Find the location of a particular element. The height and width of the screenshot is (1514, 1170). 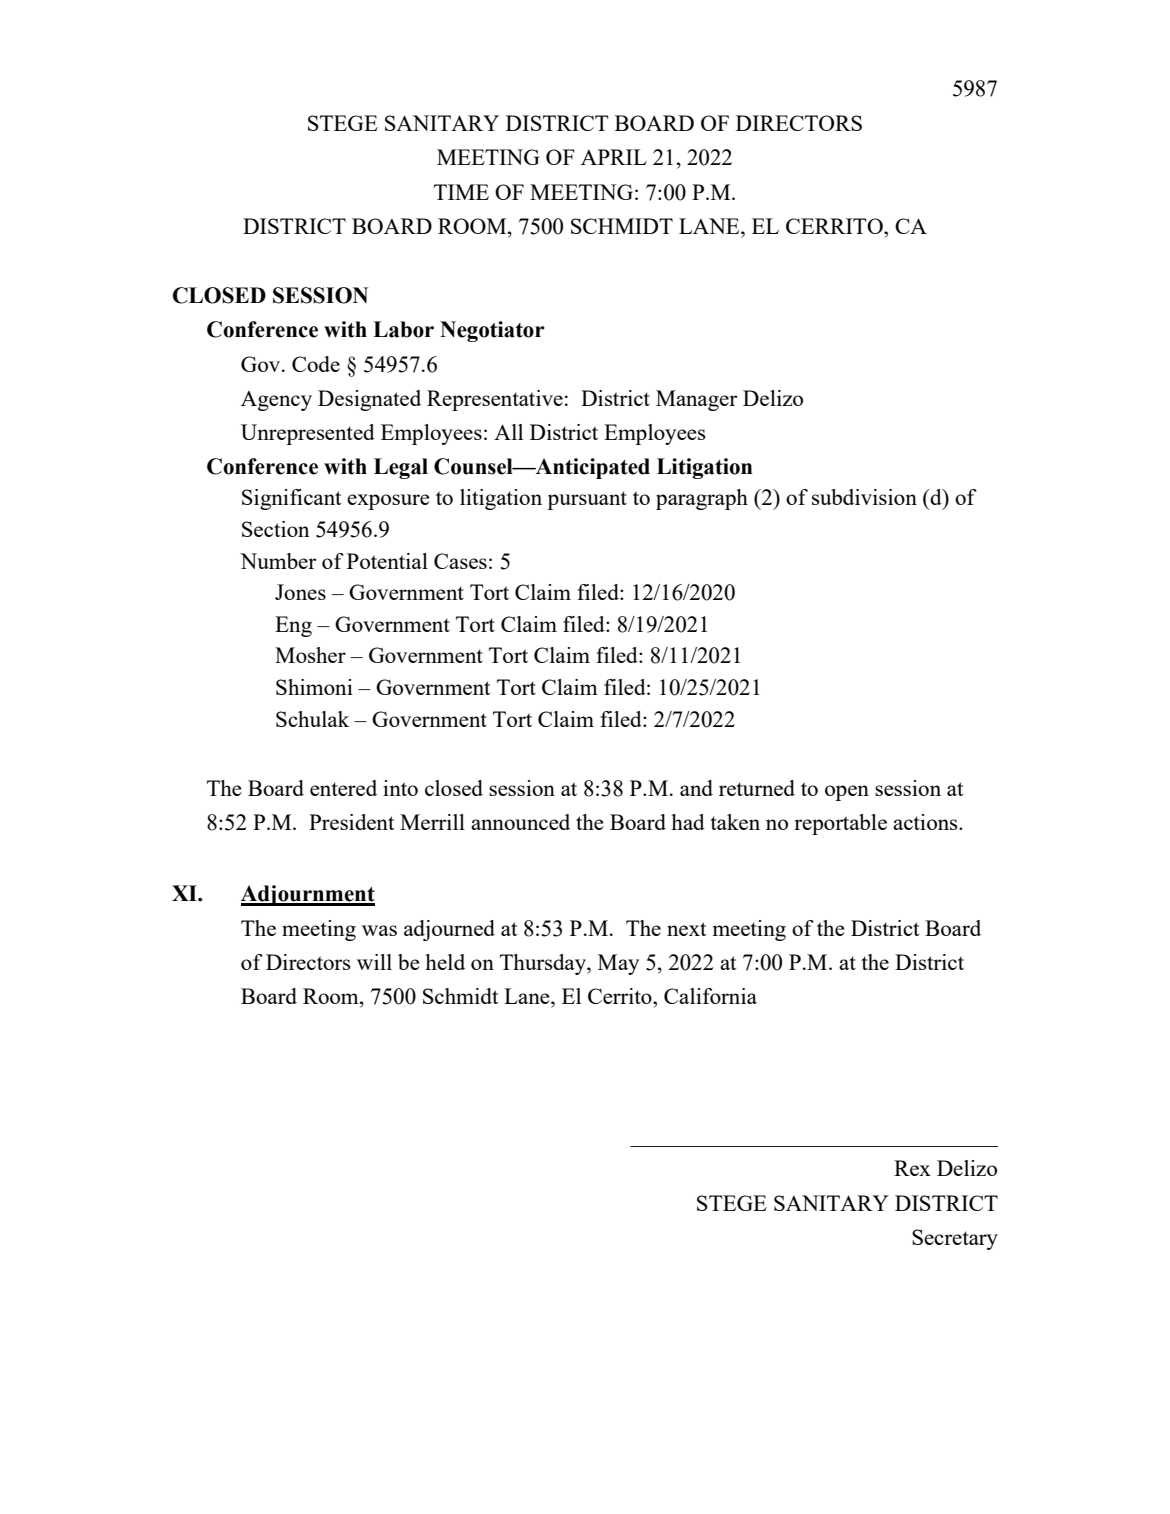

APRIL is located at coordinates (614, 157).
